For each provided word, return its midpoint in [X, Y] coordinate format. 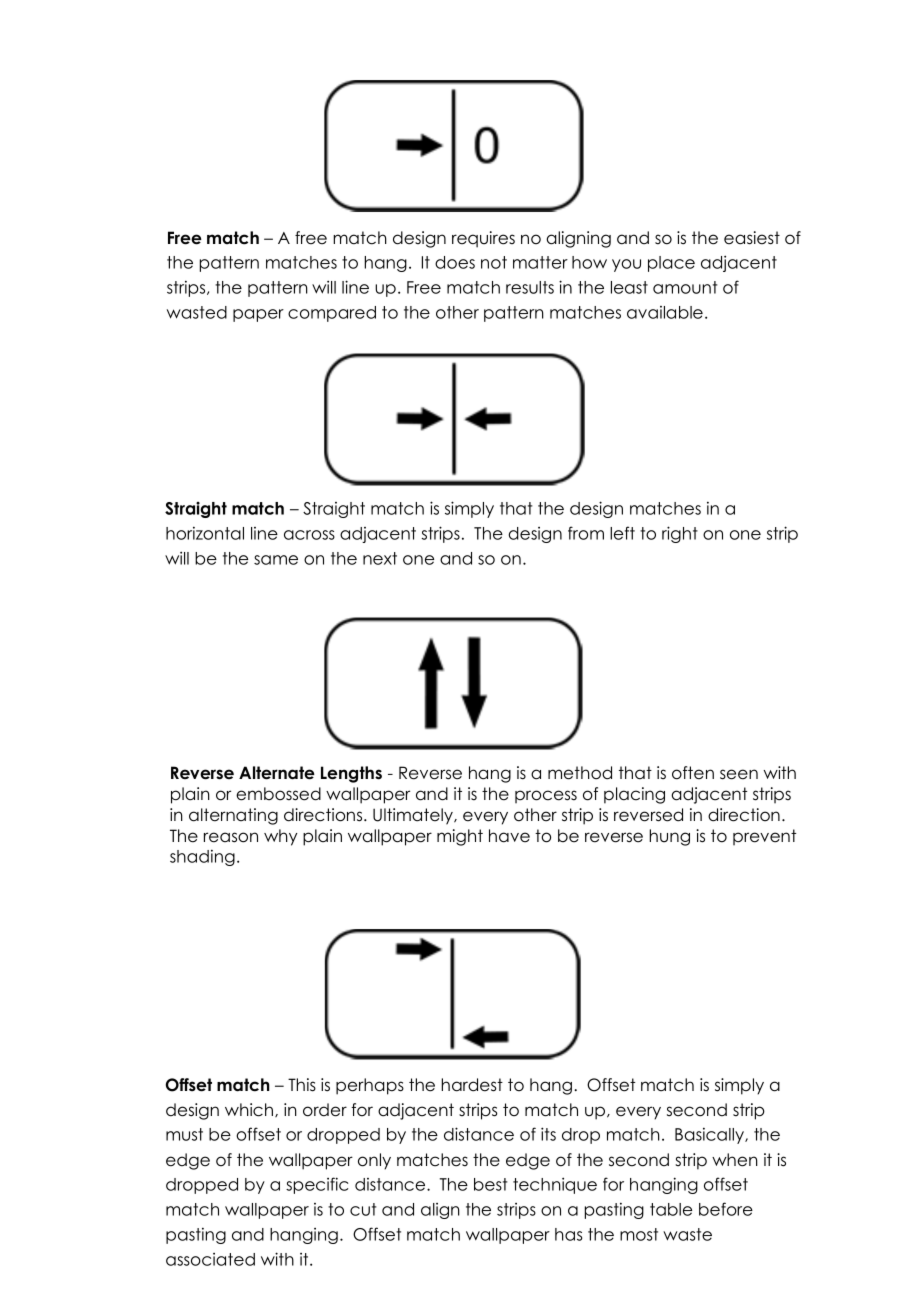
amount [685, 287]
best [491, 1184]
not [494, 262]
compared [332, 314]
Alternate [277, 773]
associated [210, 1259]
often [693, 773]
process [546, 797]
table [671, 1209]
